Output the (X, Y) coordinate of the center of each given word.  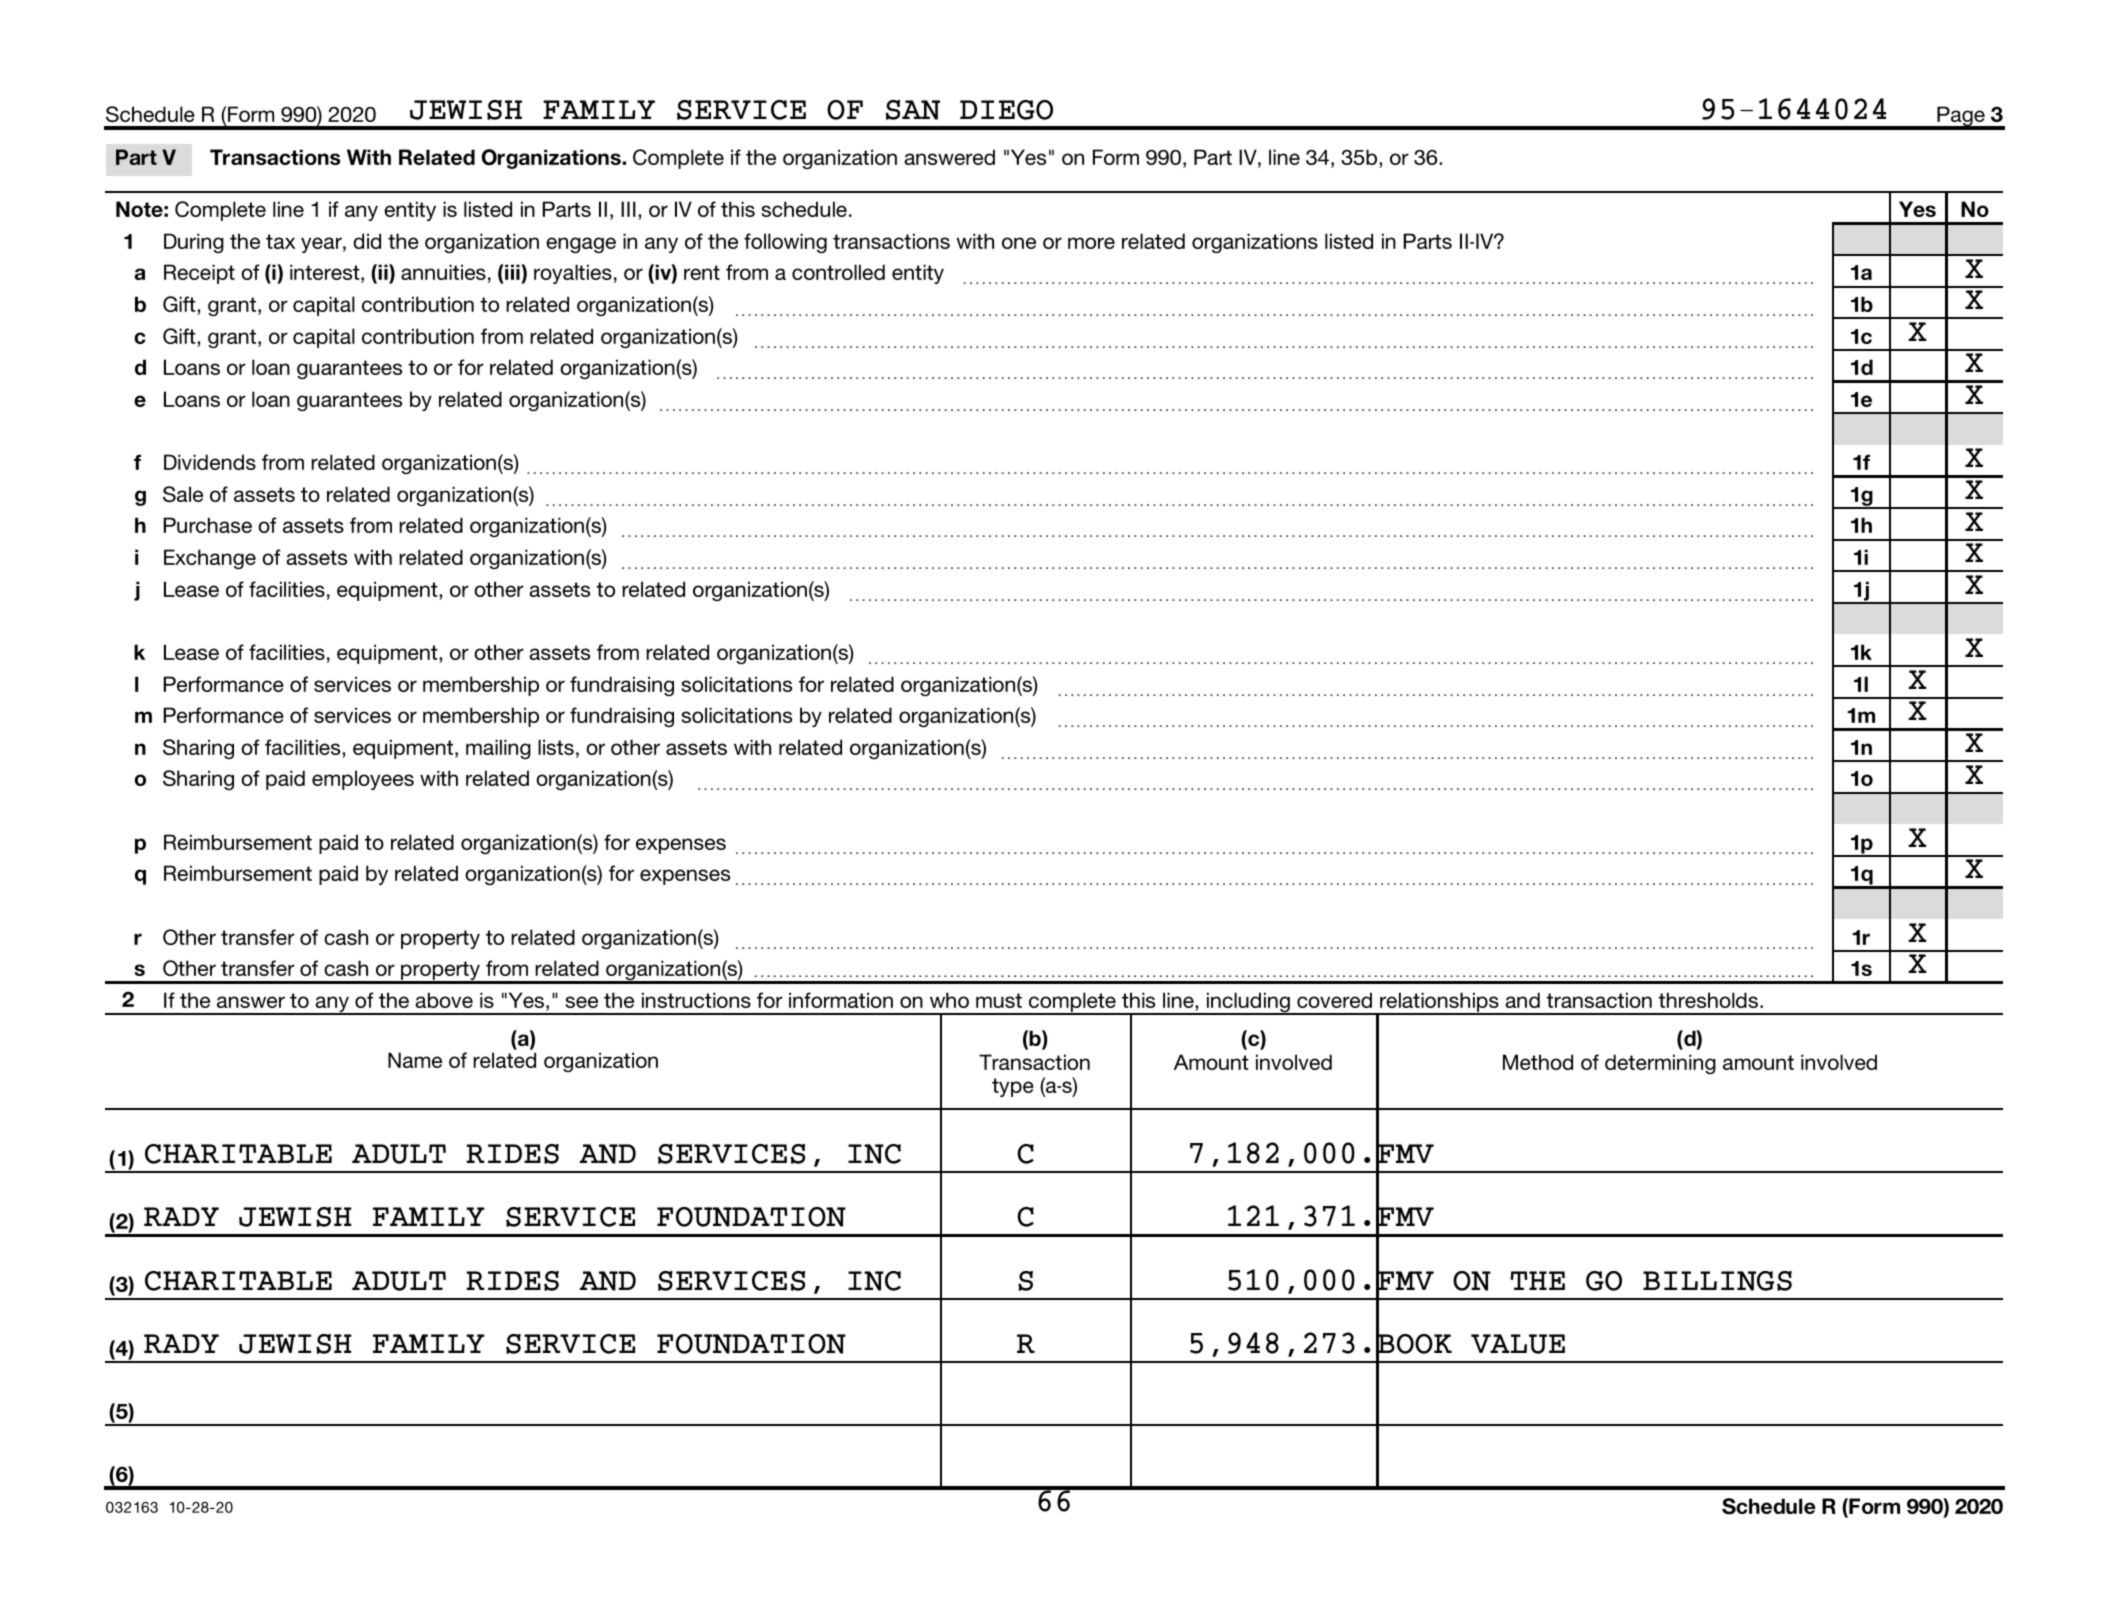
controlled (838, 272)
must (999, 1000)
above (444, 1000)
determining (1660, 1064)
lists (556, 747)
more (1091, 243)
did (367, 241)
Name (415, 1060)
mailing (498, 749)
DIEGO (1006, 110)
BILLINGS (1717, 1281)
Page (1961, 117)
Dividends (210, 462)
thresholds (1709, 1000)
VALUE (1518, 1344)
